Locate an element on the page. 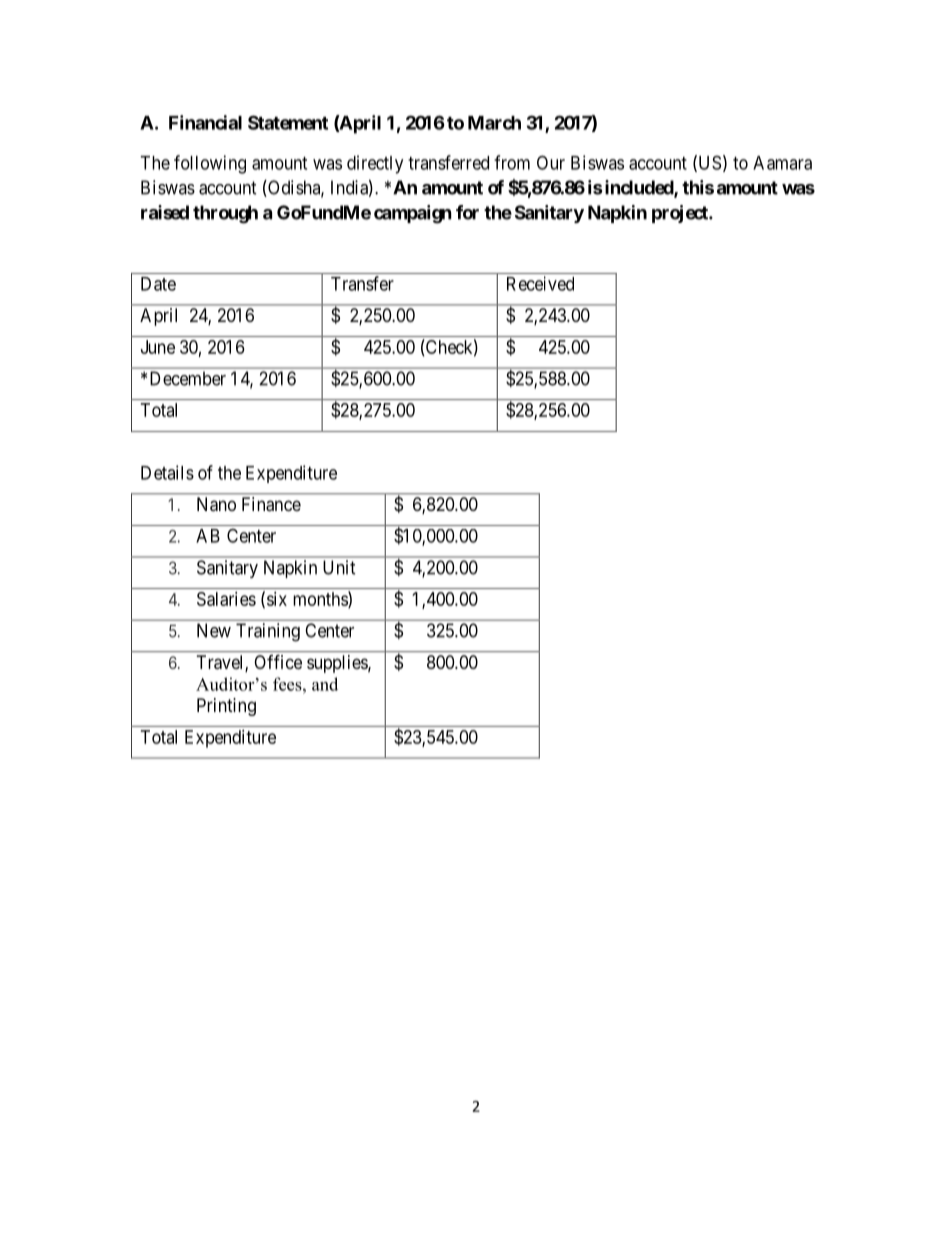 This image has width=952, height=1233. December is located at coordinates (188, 378).
